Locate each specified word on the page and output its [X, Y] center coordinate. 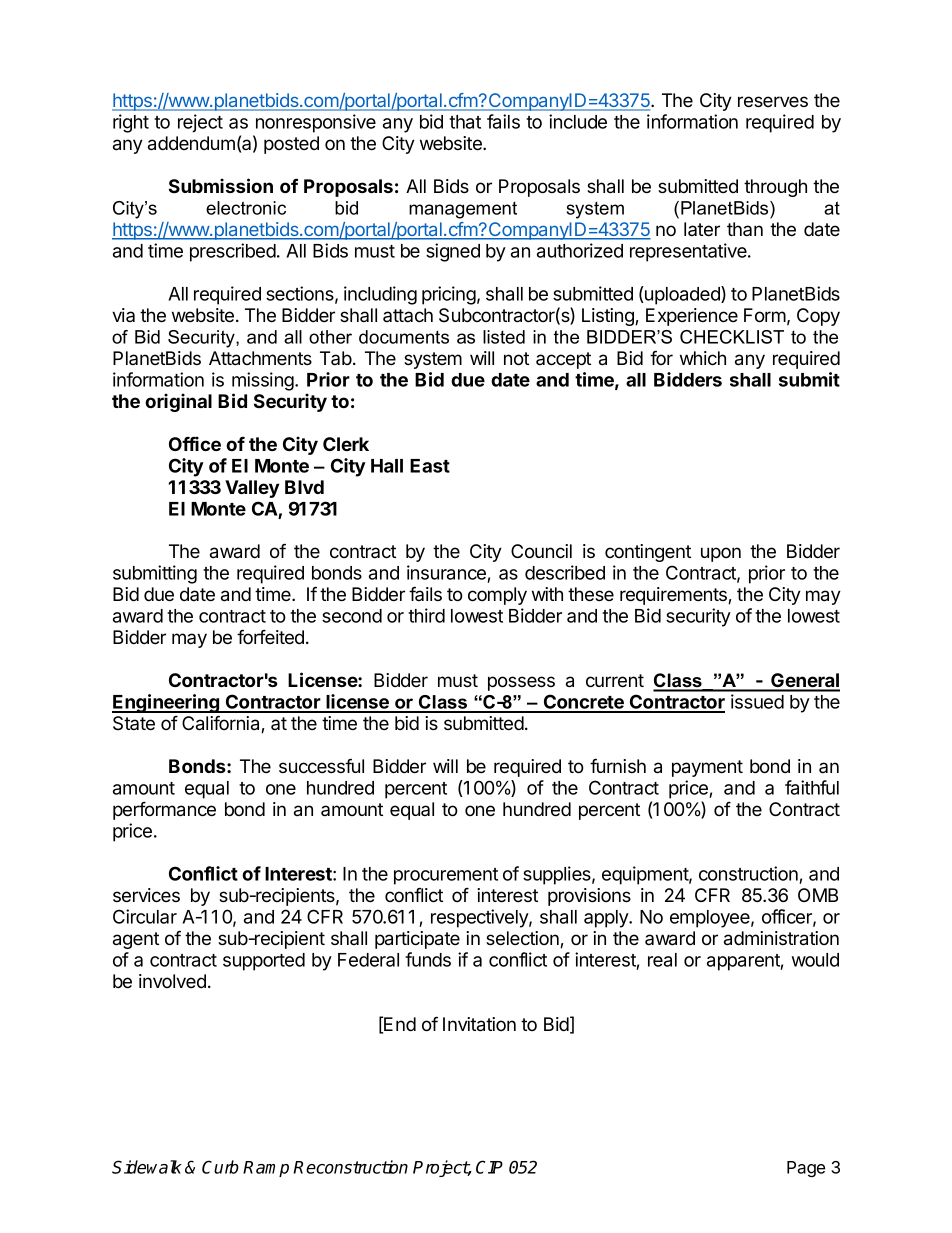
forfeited [270, 636]
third [426, 615]
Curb [220, 1167]
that [465, 122]
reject [200, 123]
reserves [773, 101]
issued [757, 701]
